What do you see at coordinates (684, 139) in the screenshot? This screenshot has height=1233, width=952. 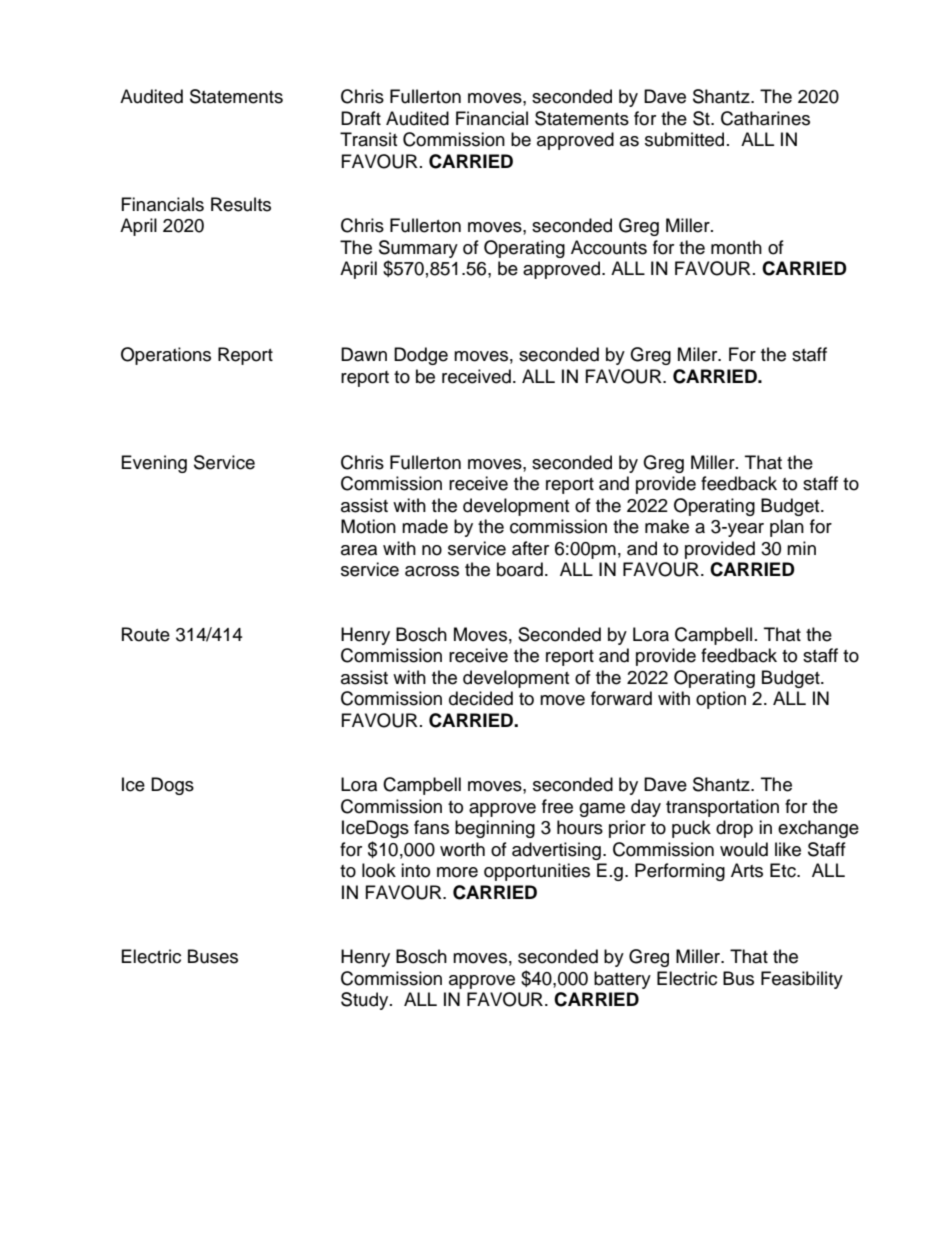 I see `submitted` at bounding box center [684, 139].
